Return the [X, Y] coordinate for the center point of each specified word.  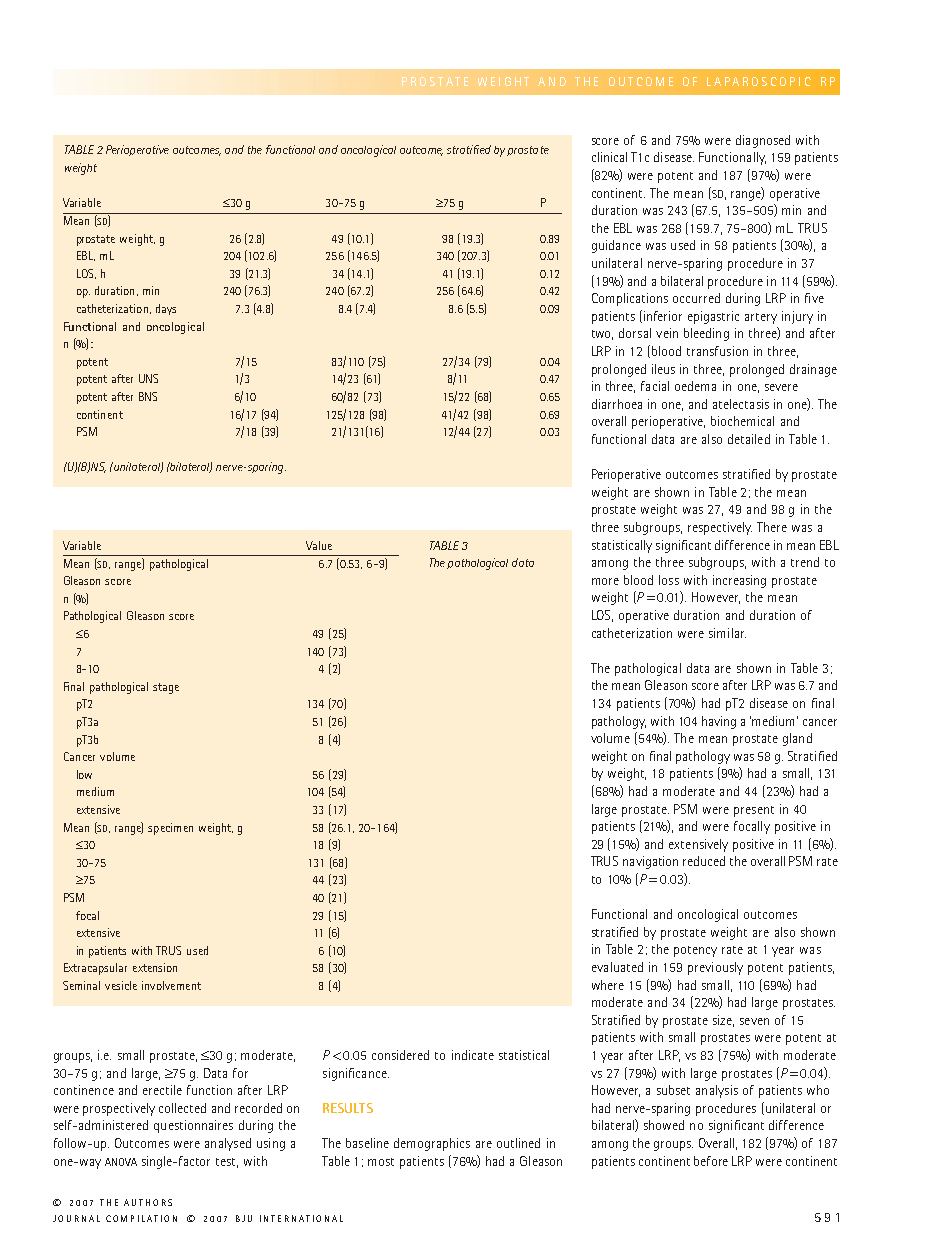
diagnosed [763, 141]
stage [166, 688]
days [166, 309]
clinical [609, 157]
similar [727, 633]
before [711, 1161]
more [605, 581]
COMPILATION [141, 1218]
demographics [432, 1144]
